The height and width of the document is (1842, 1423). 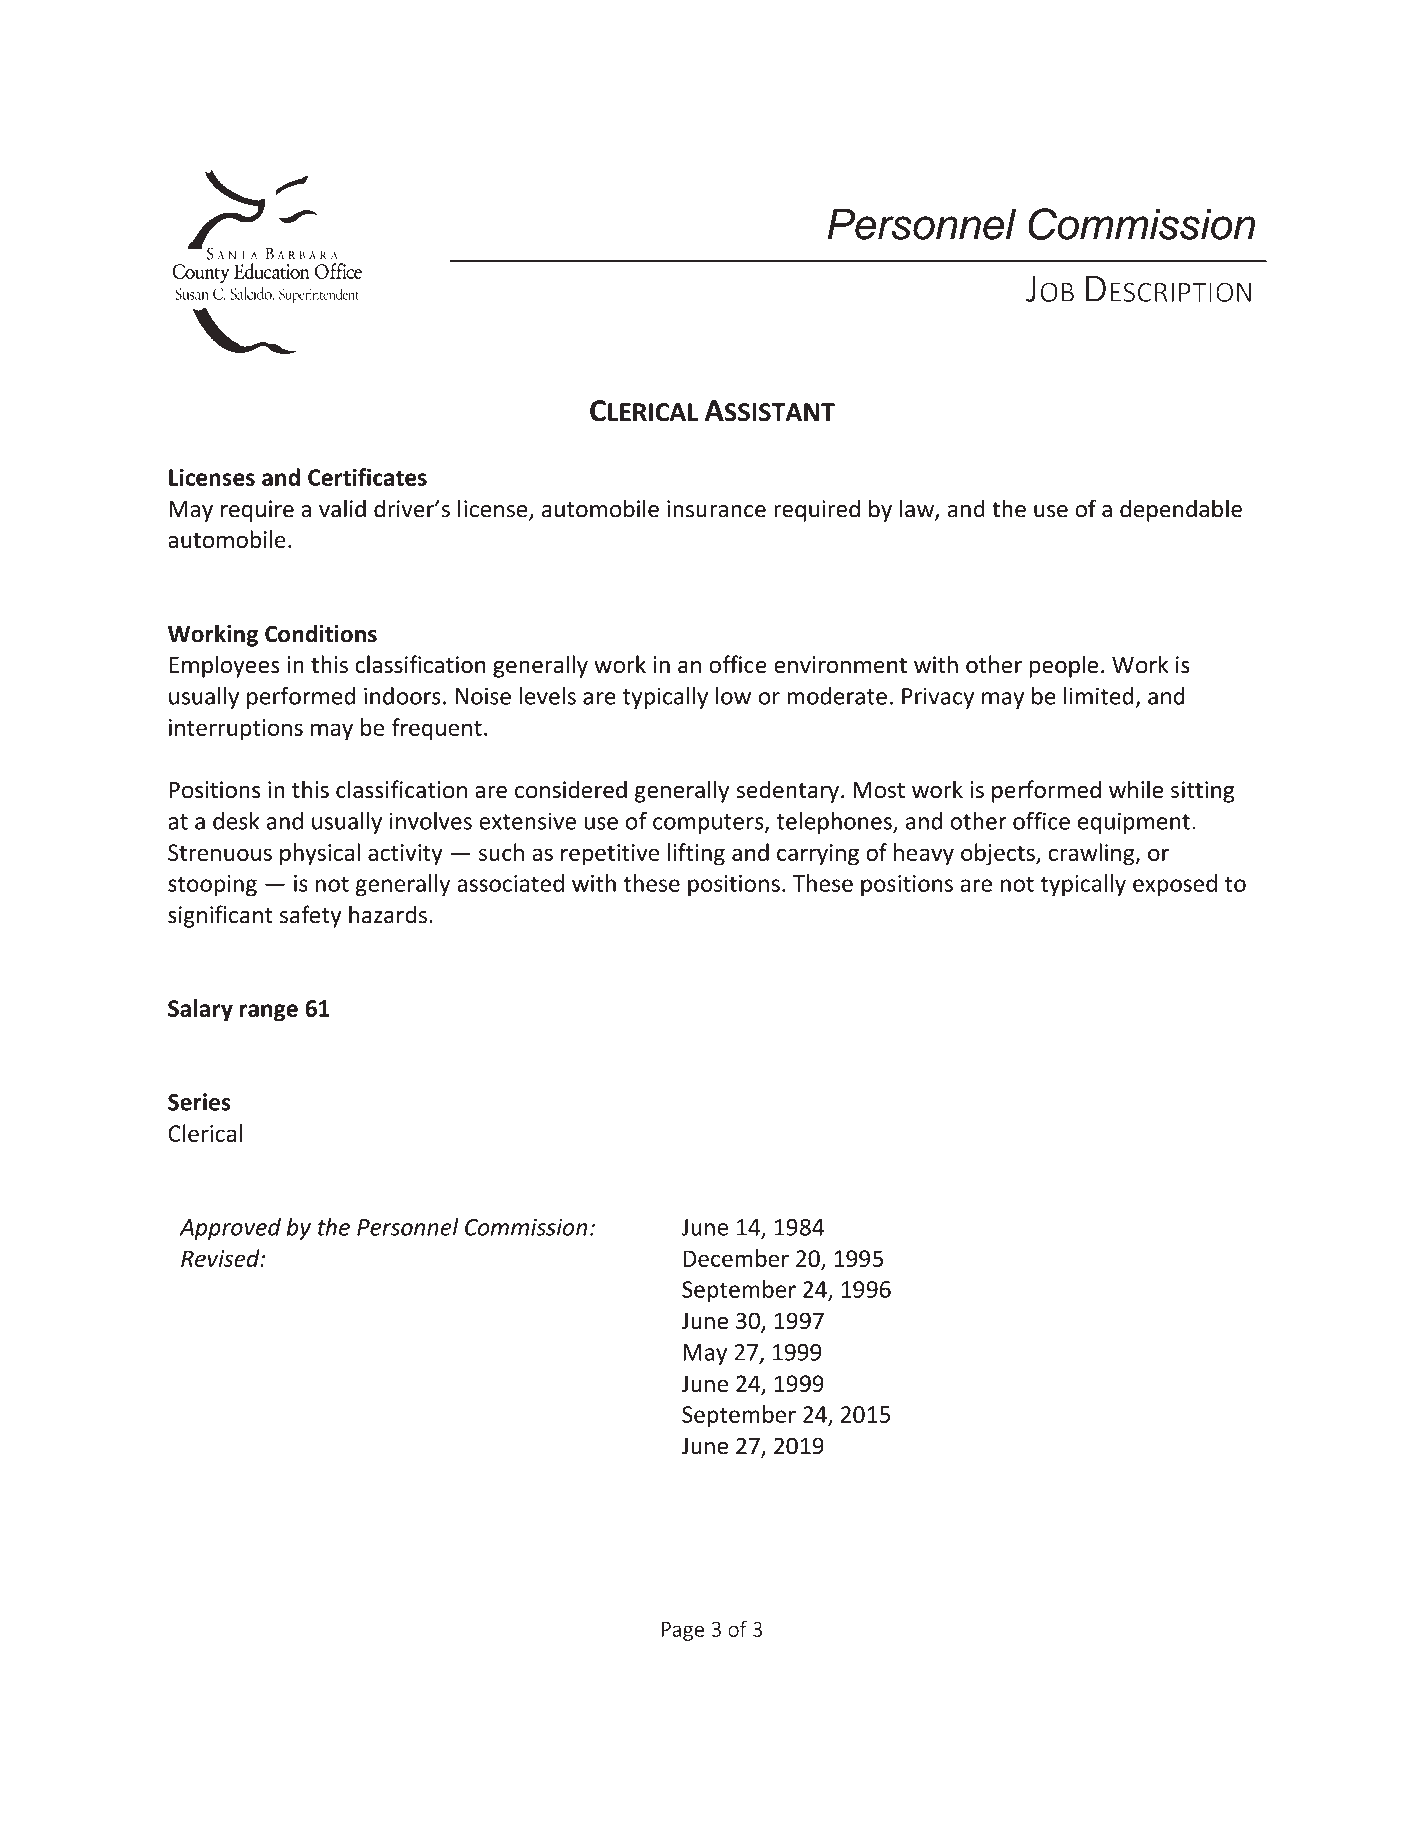 I want to click on Approved, so click(x=230, y=1229).
